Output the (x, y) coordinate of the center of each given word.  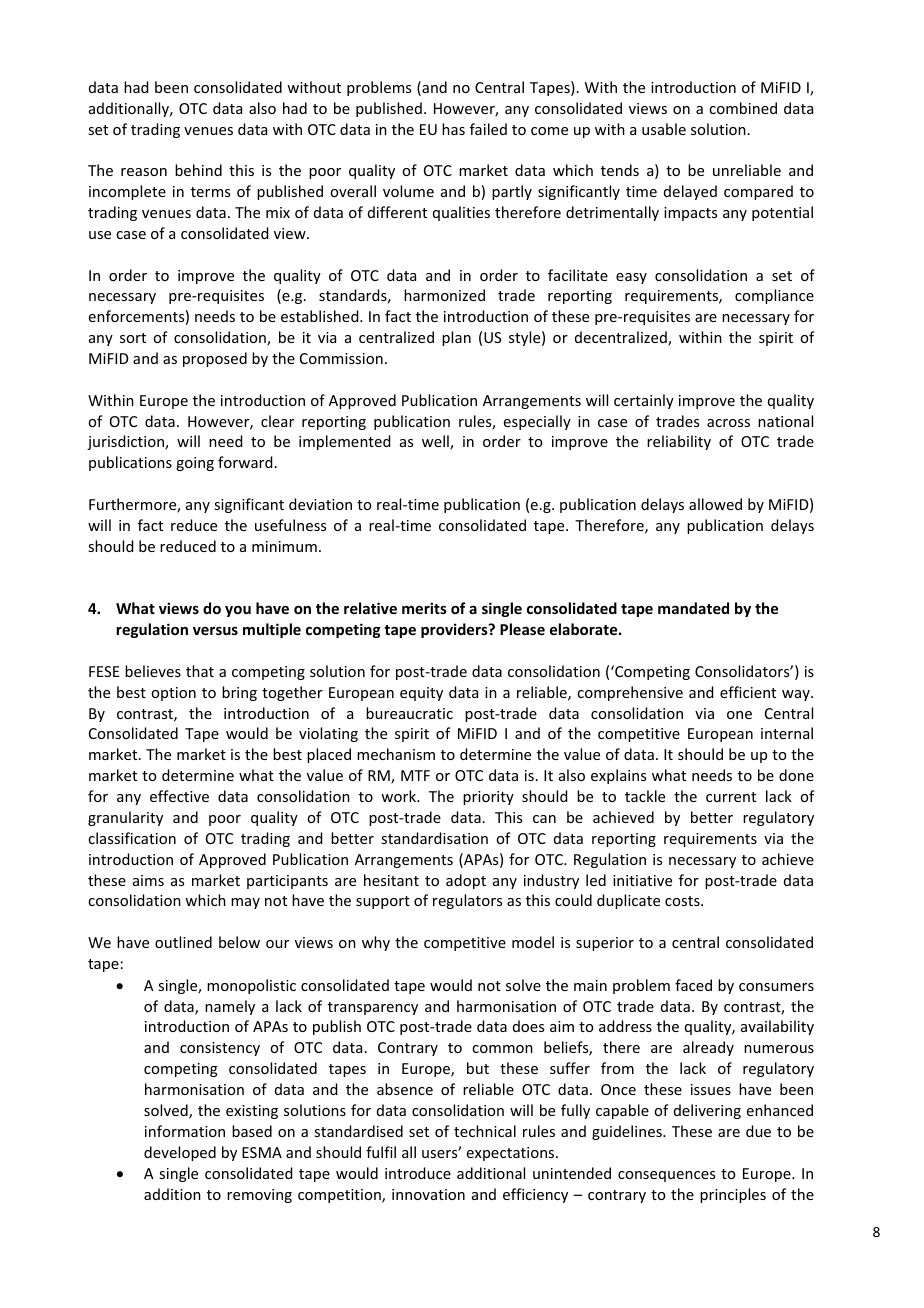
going (195, 464)
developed (180, 1153)
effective (179, 796)
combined (743, 108)
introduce (418, 1173)
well (436, 442)
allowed (715, 504)
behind (198, 170)
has (453, 129)
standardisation (434, 838)
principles (733, 1195)
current (731, 797)
